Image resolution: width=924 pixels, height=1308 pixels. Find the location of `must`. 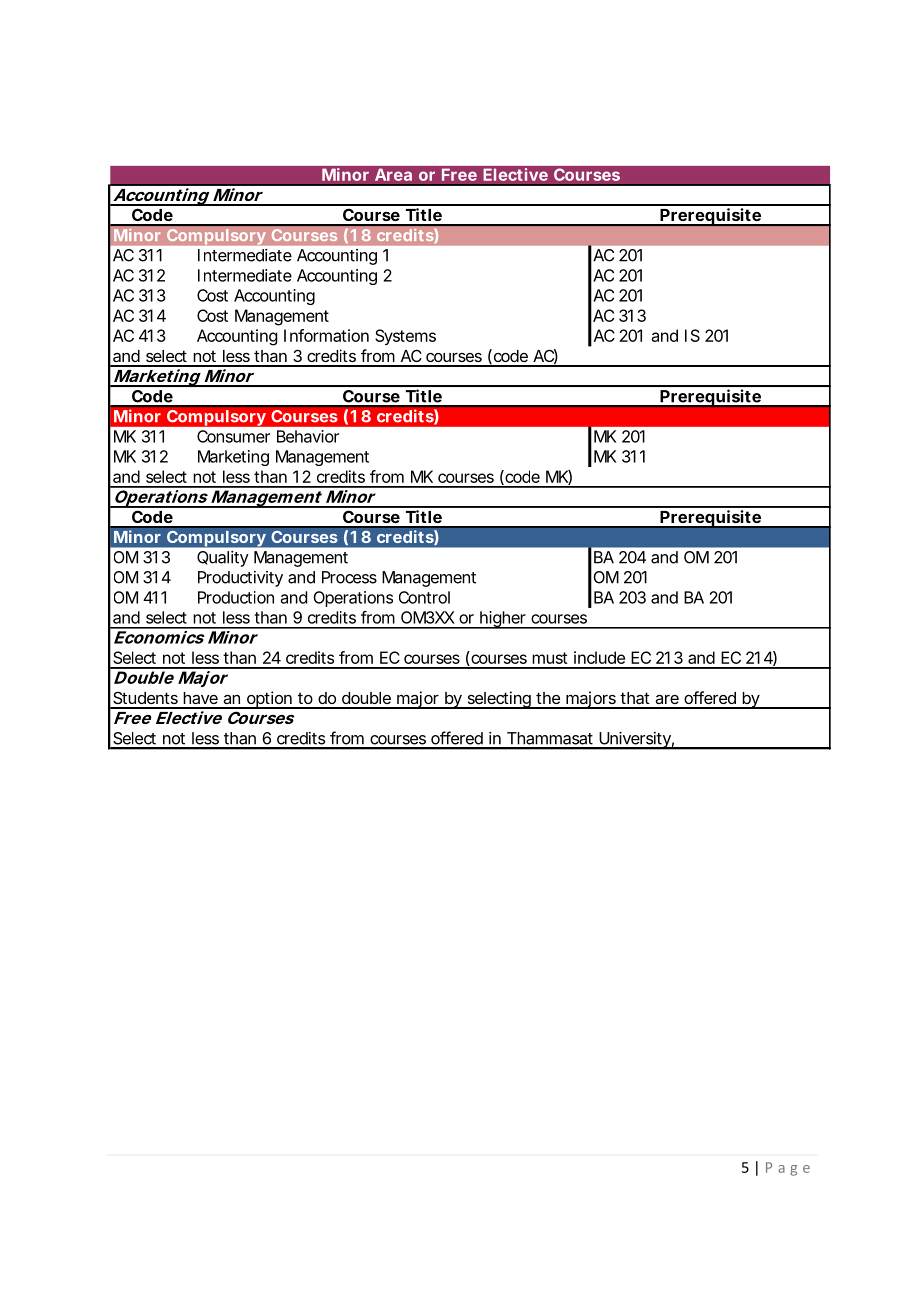

must is located at coordinates (550, 658).
